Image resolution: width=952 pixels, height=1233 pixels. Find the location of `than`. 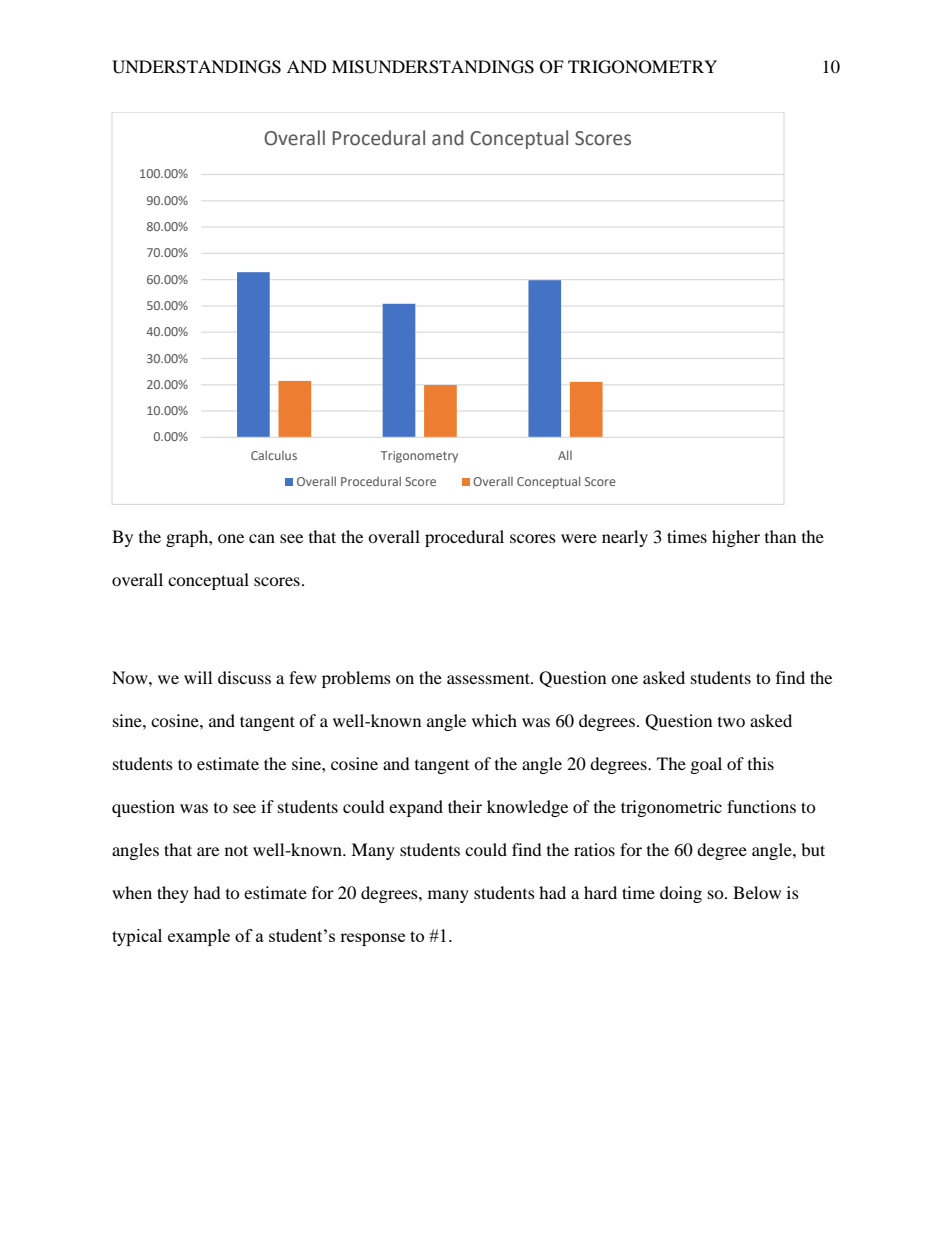

than is located at coordinates (780, 536).
